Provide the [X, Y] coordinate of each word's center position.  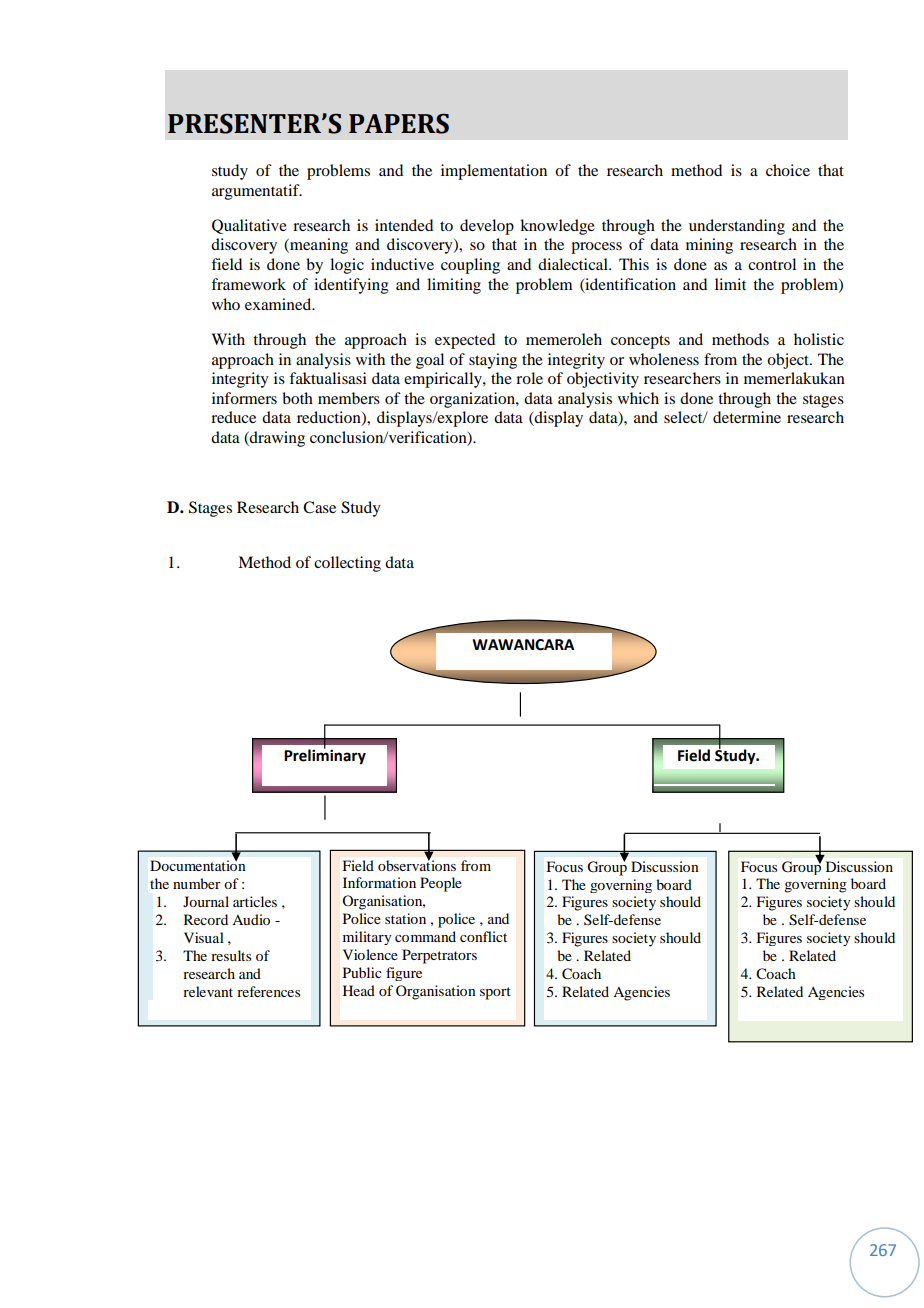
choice [788, 170]
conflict [483, 936]
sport [495, 993]
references [268, 991]
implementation [494, 172]
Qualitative [249, 226]
